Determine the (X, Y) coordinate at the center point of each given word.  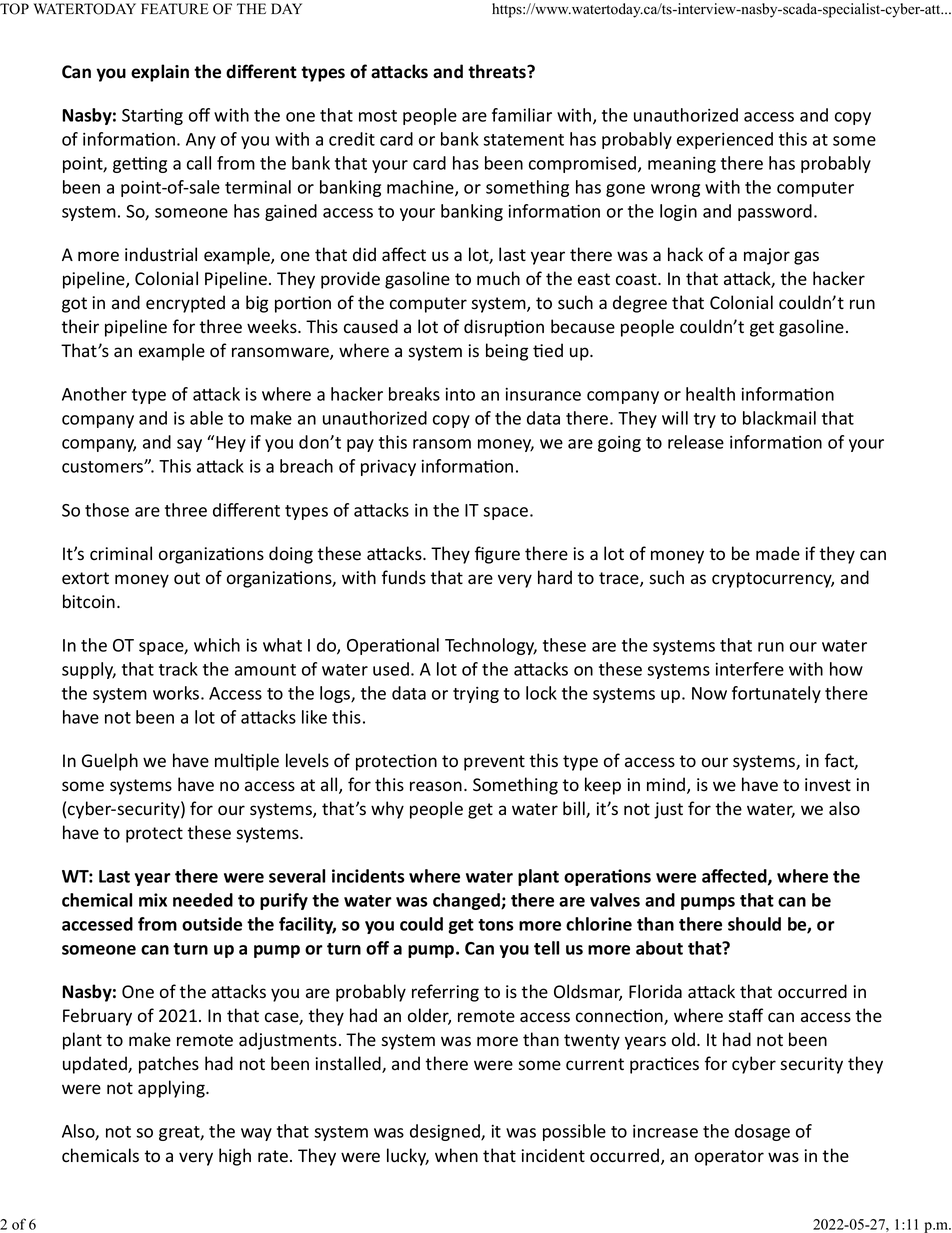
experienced (725, 140)
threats (498, 71)
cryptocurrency (773, 580)
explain (160, 73)
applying (172, 1089)
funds (404, 577)
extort (85, 578)
